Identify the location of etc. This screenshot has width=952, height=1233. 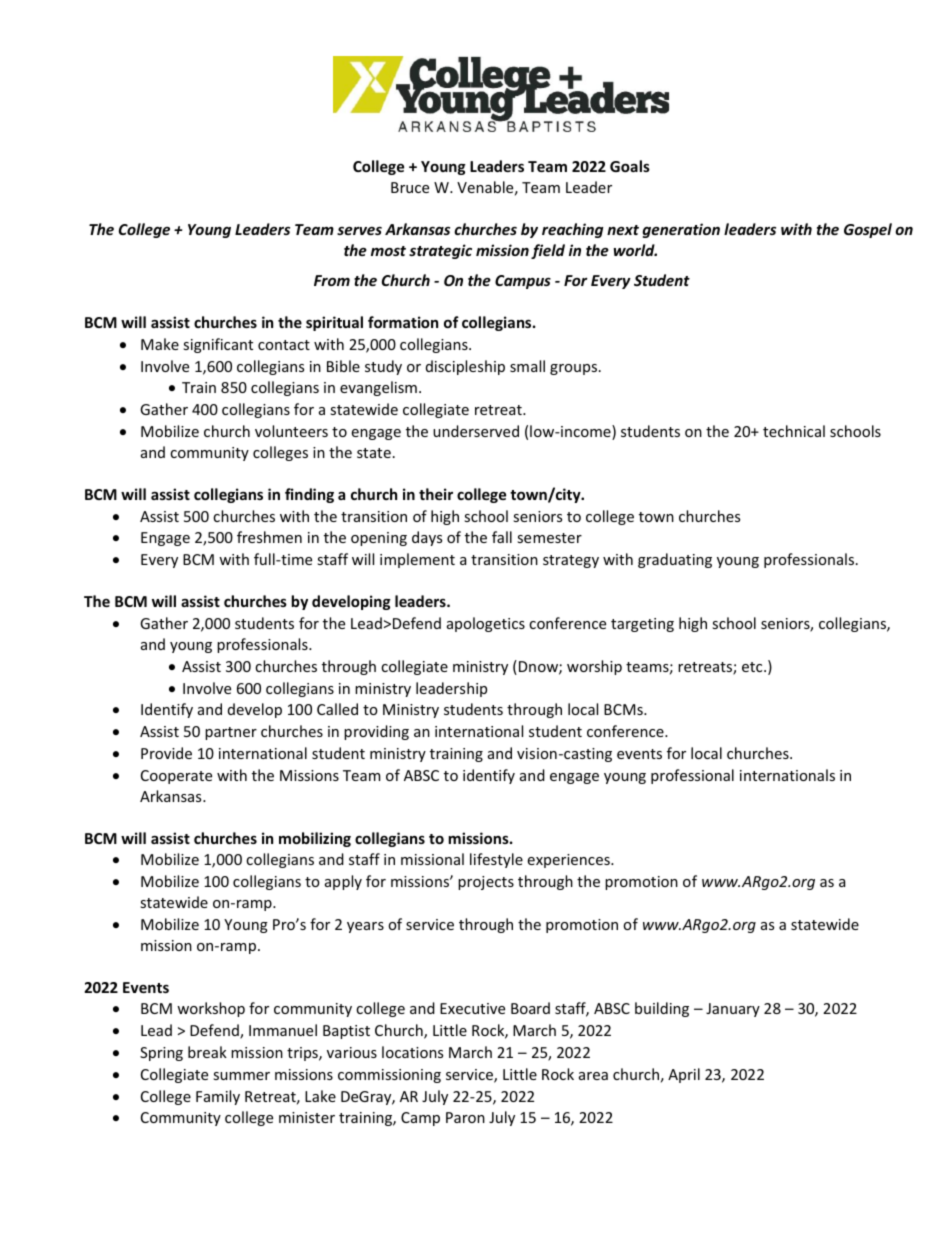
(753, 667).
